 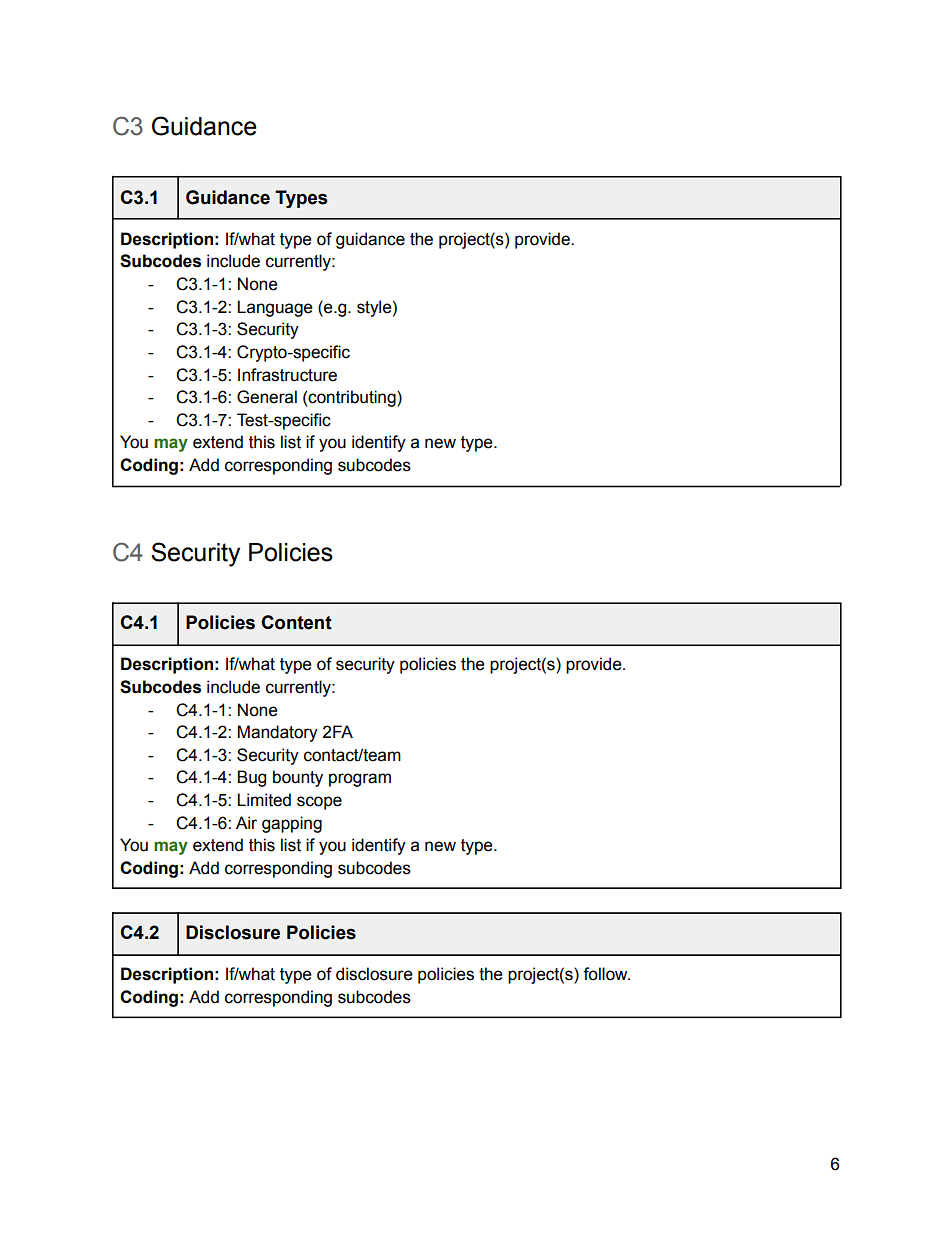 What do you see at coordinates (298, 778) in the screenshot?
I see `bounty` at bounding box center [298, 778].
